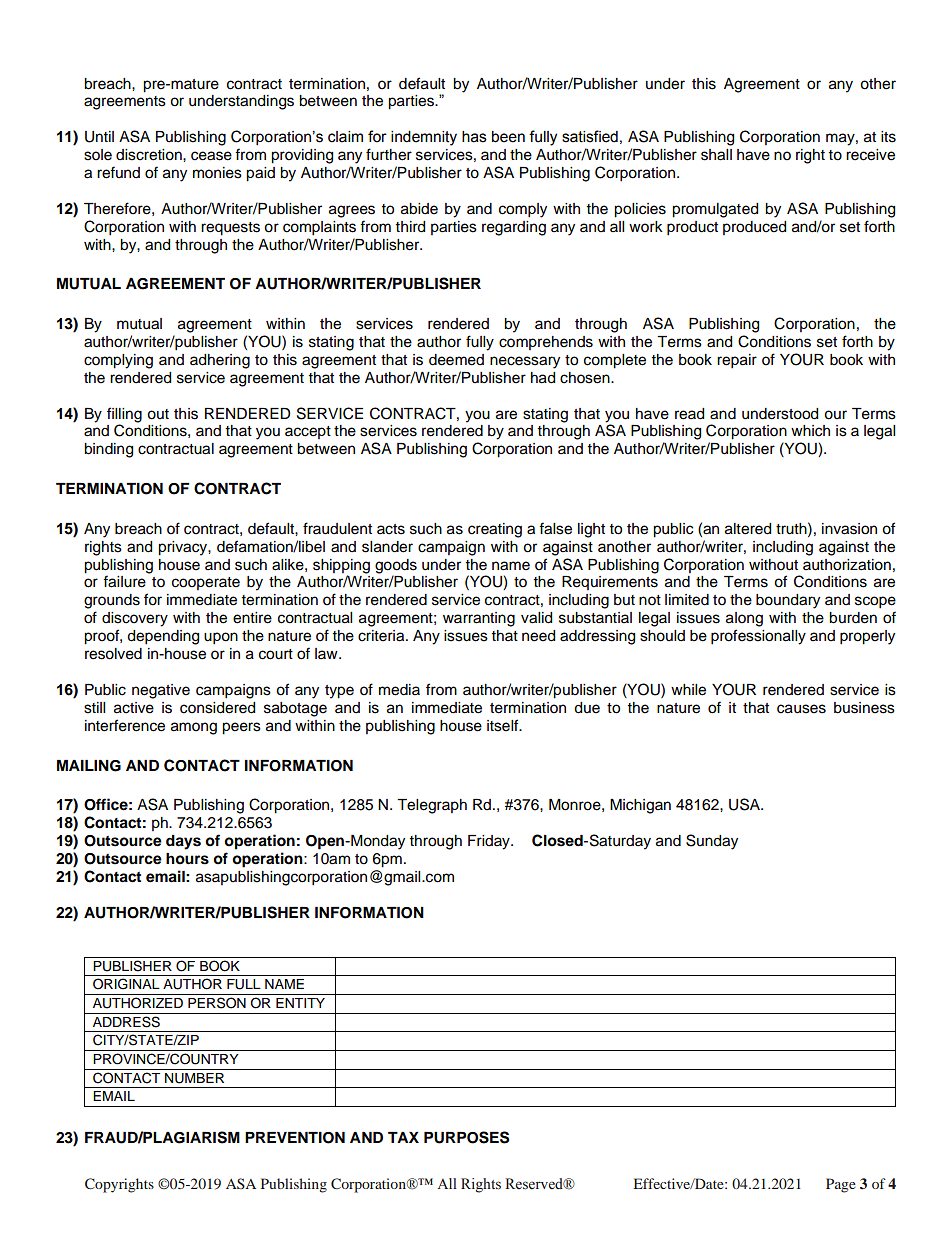 This screenshot has height=1233, width=952. I want to click on itself, so click(504, 725).
